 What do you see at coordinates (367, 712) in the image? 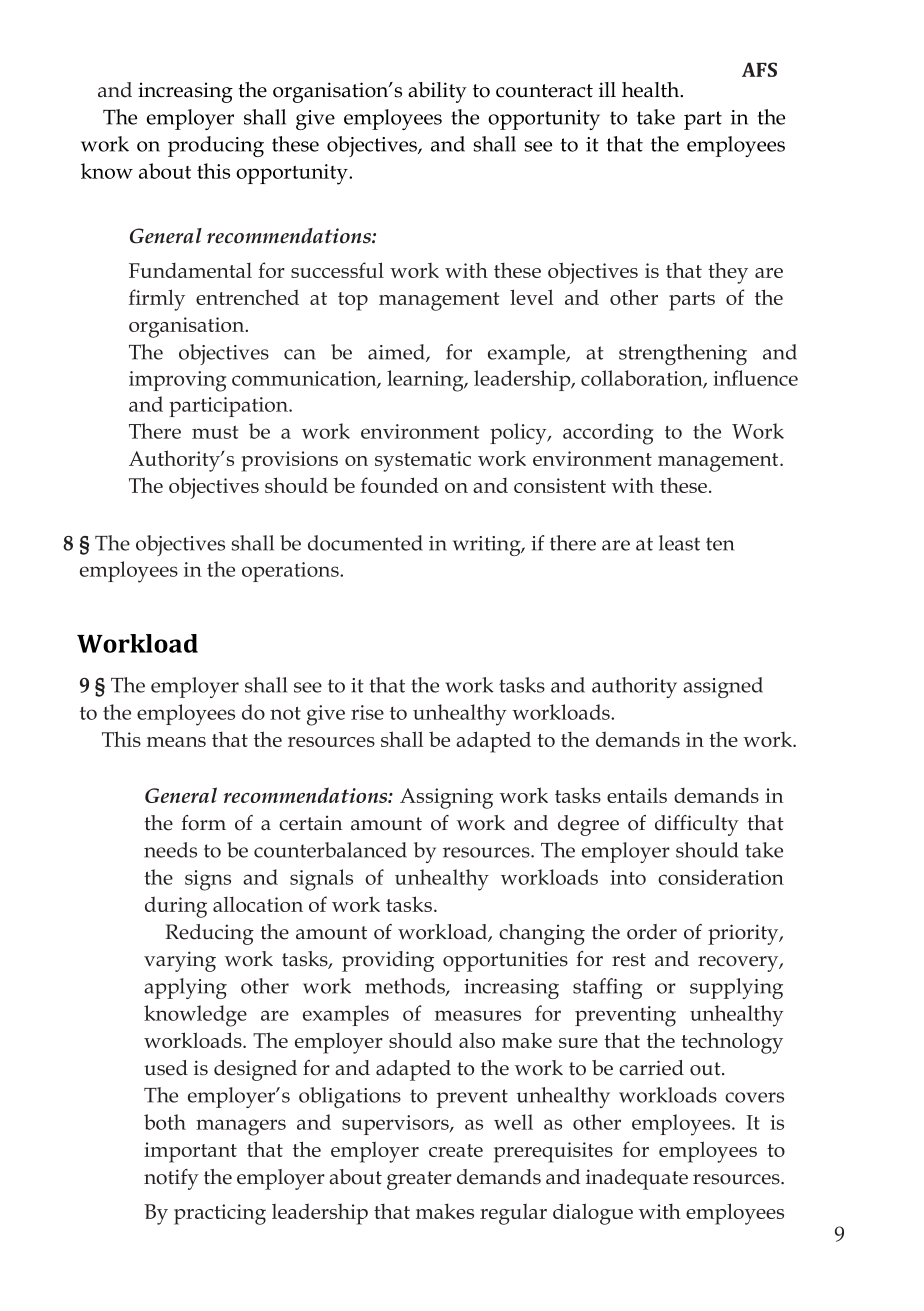
I see `rise` at bounding box center [367, 712].
